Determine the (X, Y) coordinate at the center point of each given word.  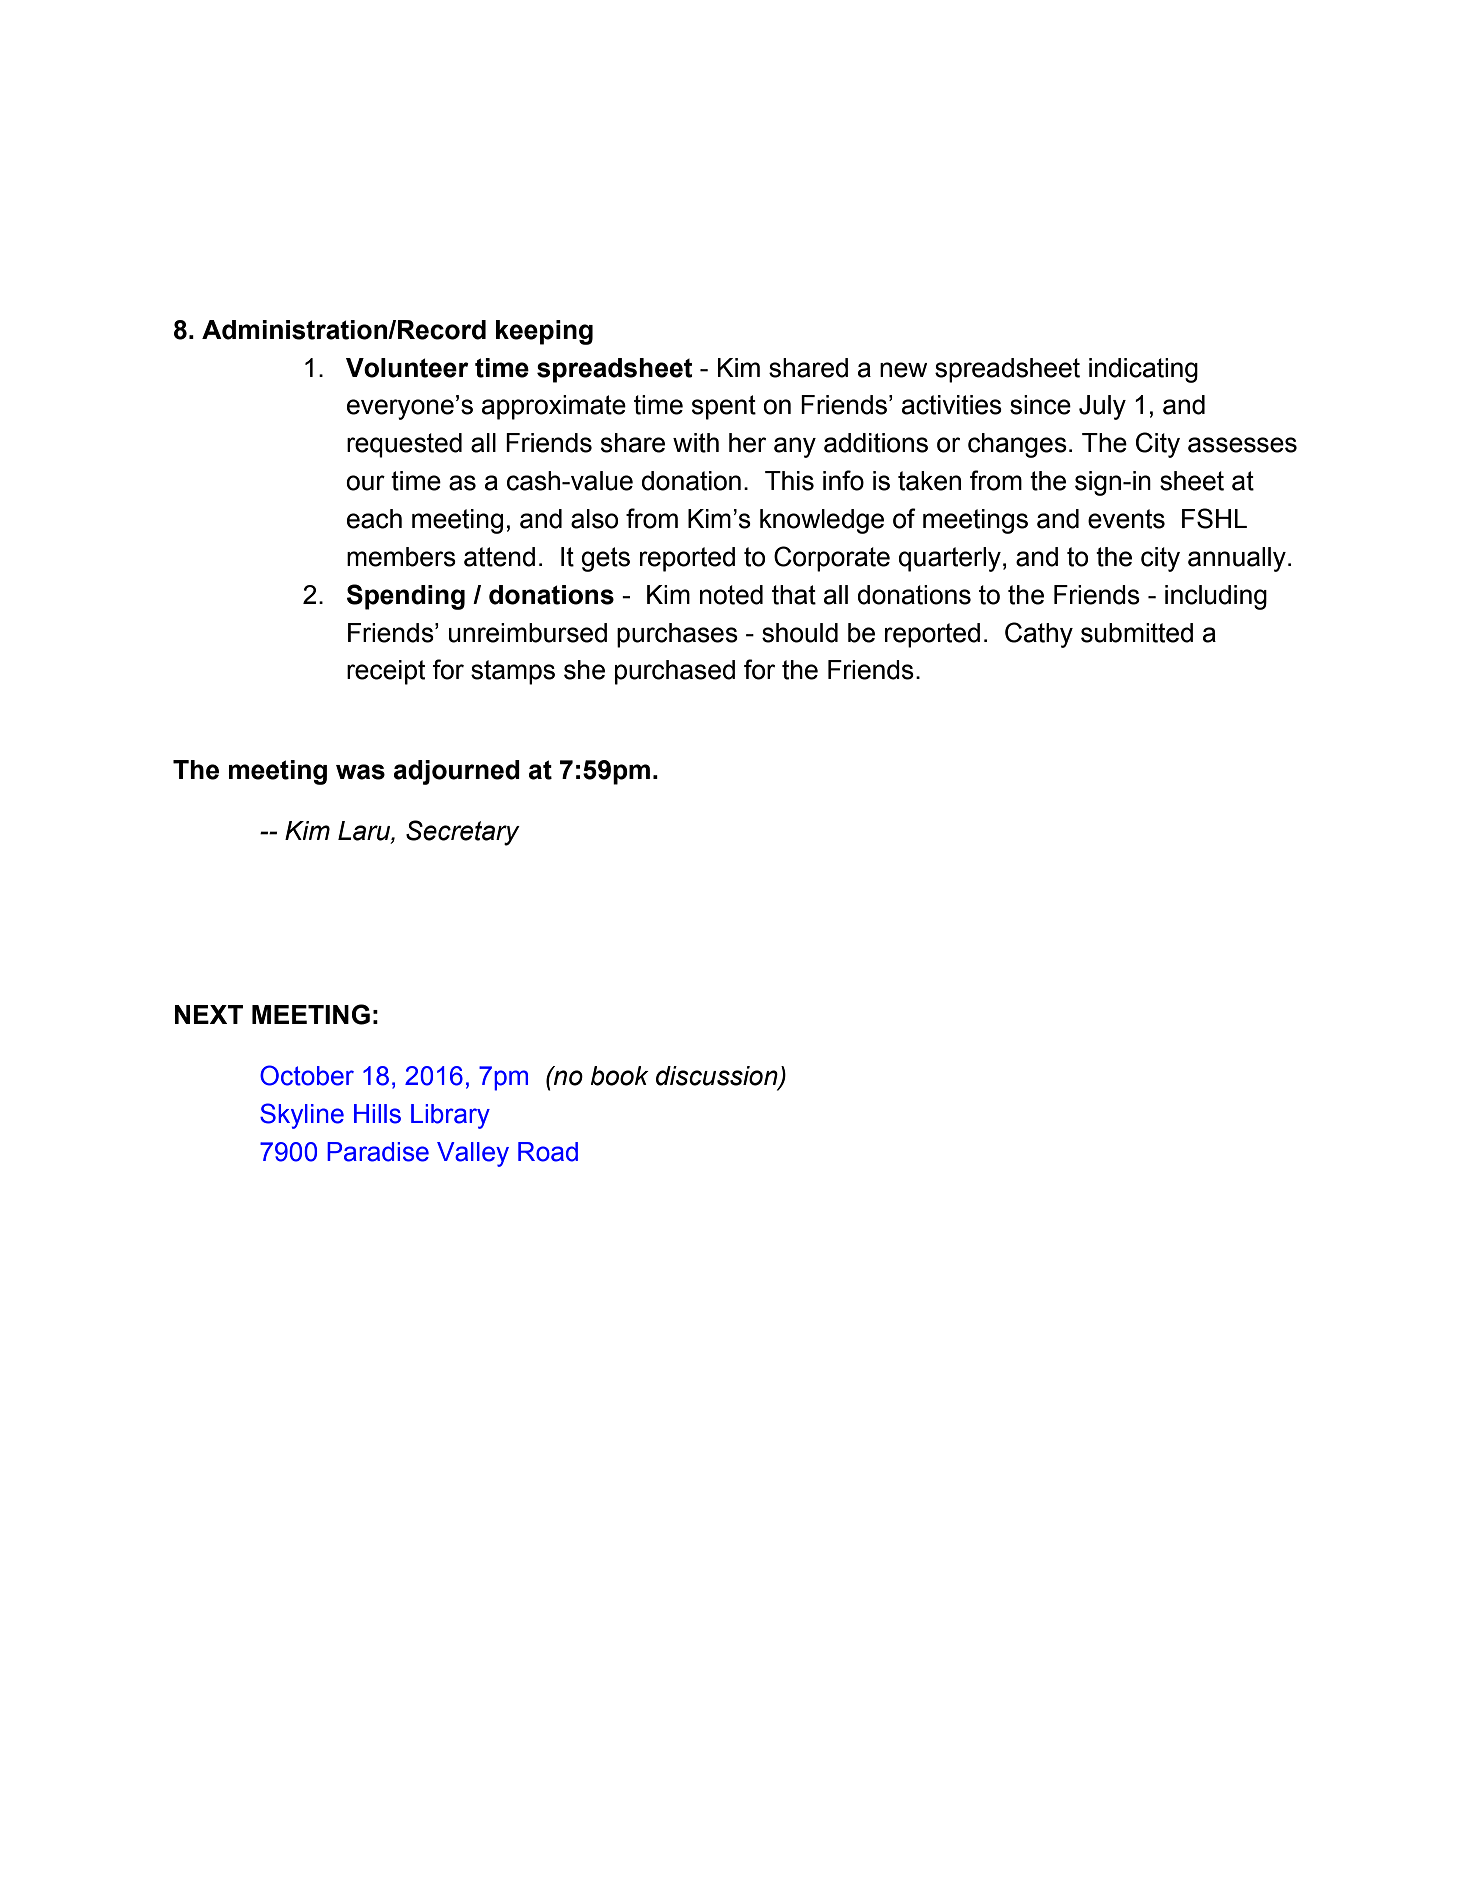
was (360, 772)
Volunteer (407, 368)
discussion (718, 1077)
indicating (1143, 370)
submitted (1137, 633)
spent (724, 407)
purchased (675, 672)
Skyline (302, 1116)
